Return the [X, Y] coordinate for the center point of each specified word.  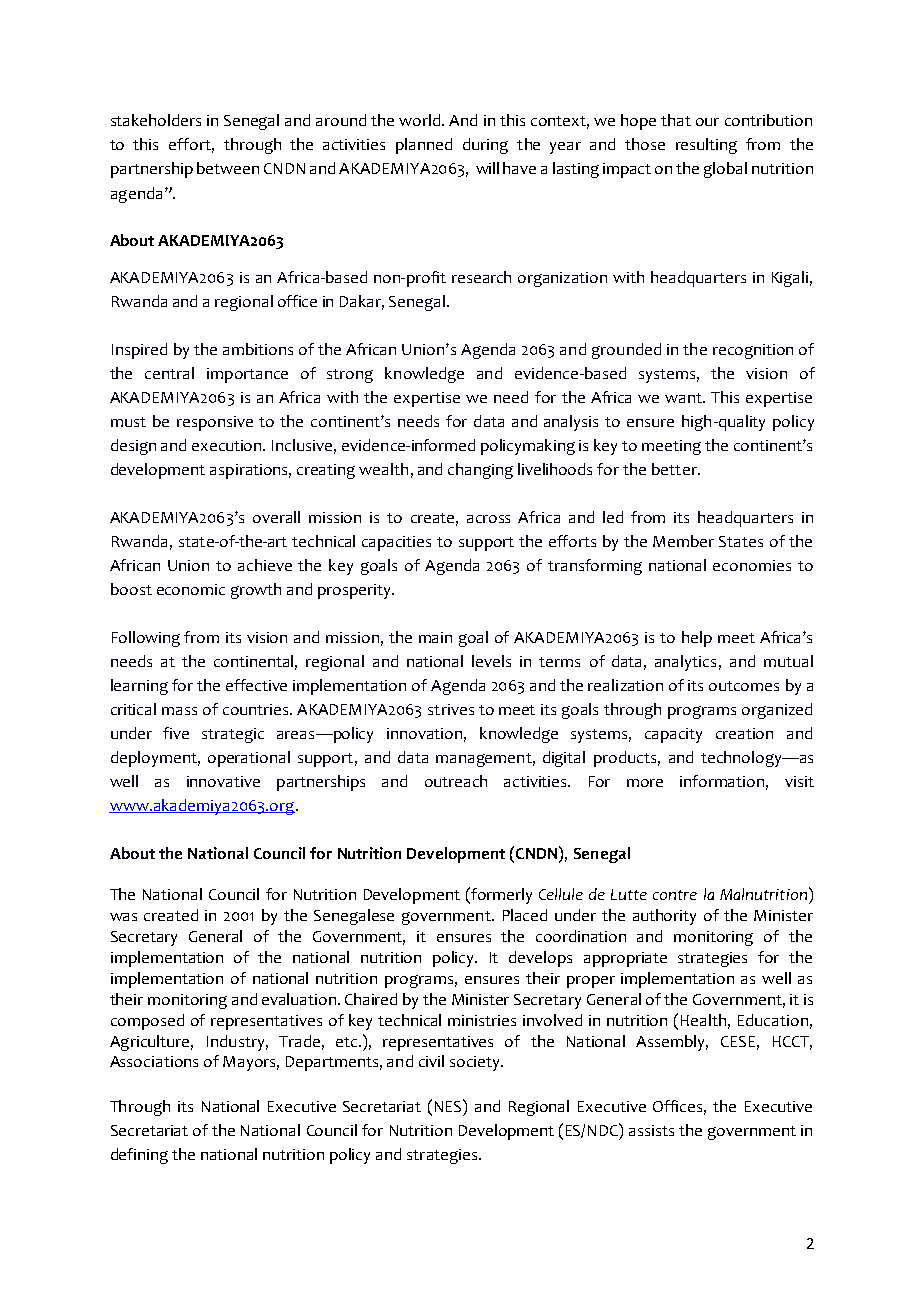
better [675, 469]
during [485, 146]
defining [139, 1156]
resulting [706, 146]
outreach [456, 781]
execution [228, 445]
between [228, 168]
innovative [223, 781]
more [645, 783]
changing [480, 471]
